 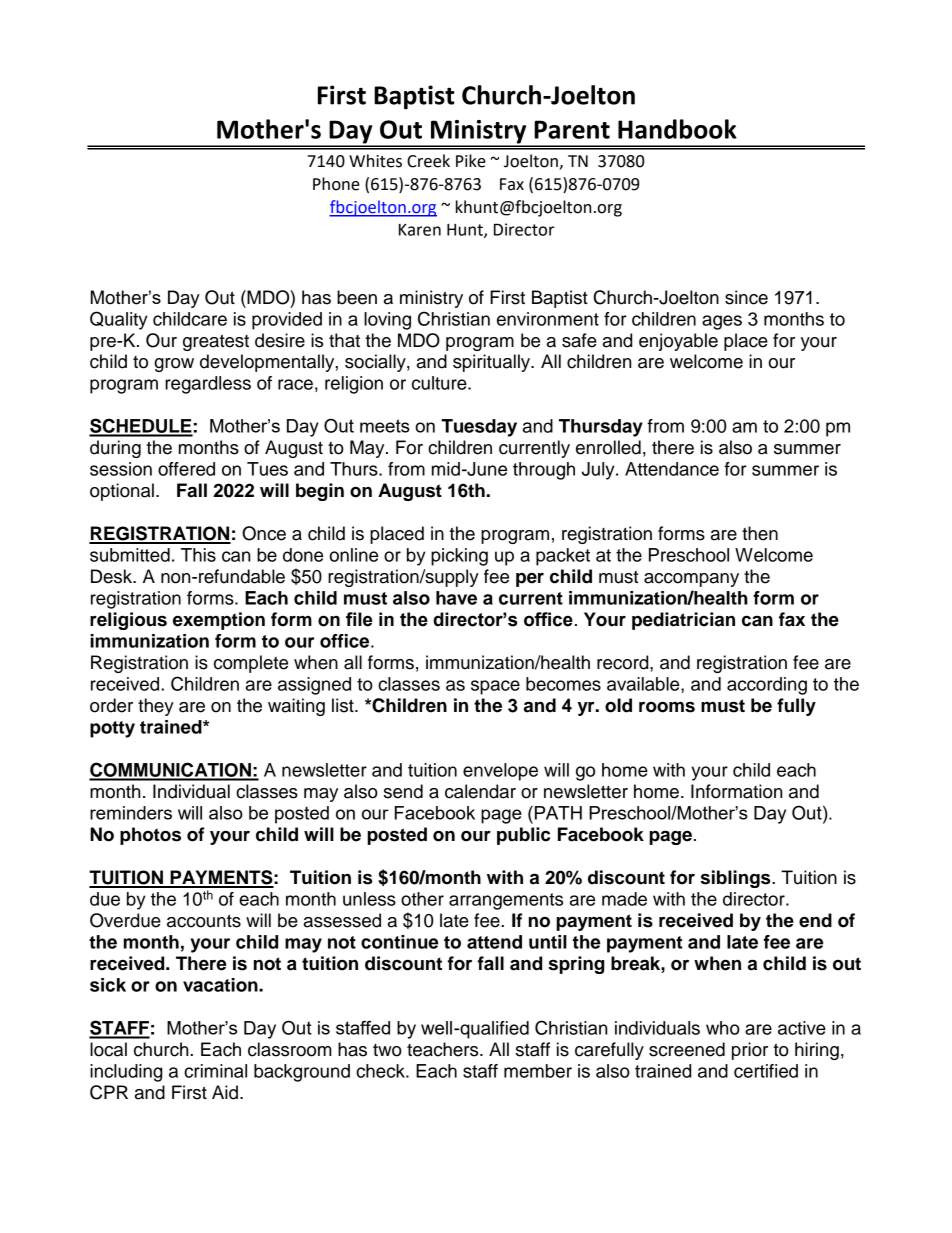 What do you see at coordinates (677, 129) in the screenshot?
I see `Handbook` at bounding box center [677, 129].
